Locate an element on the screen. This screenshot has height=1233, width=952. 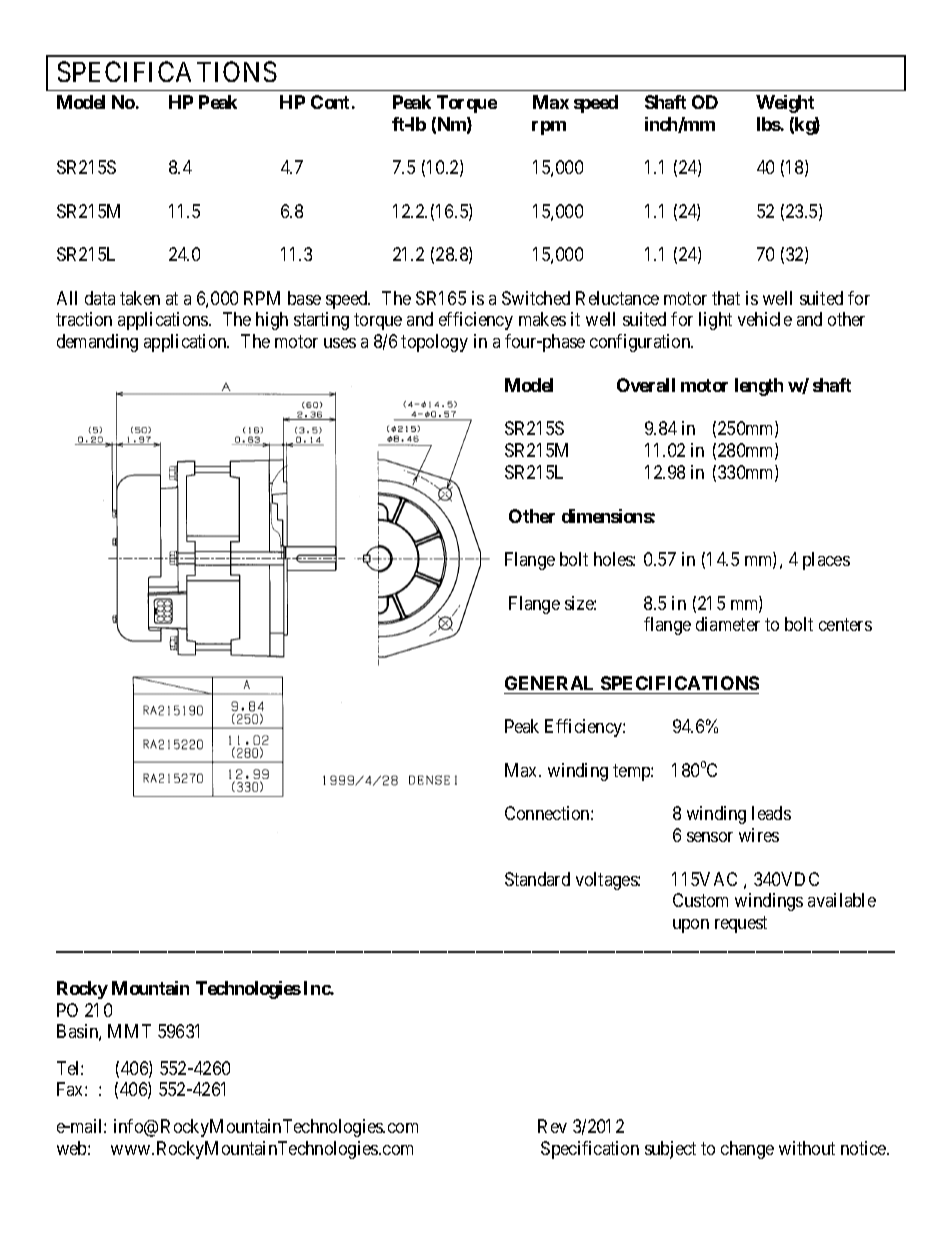
GENERAL is located at coordinates (549, 683).
